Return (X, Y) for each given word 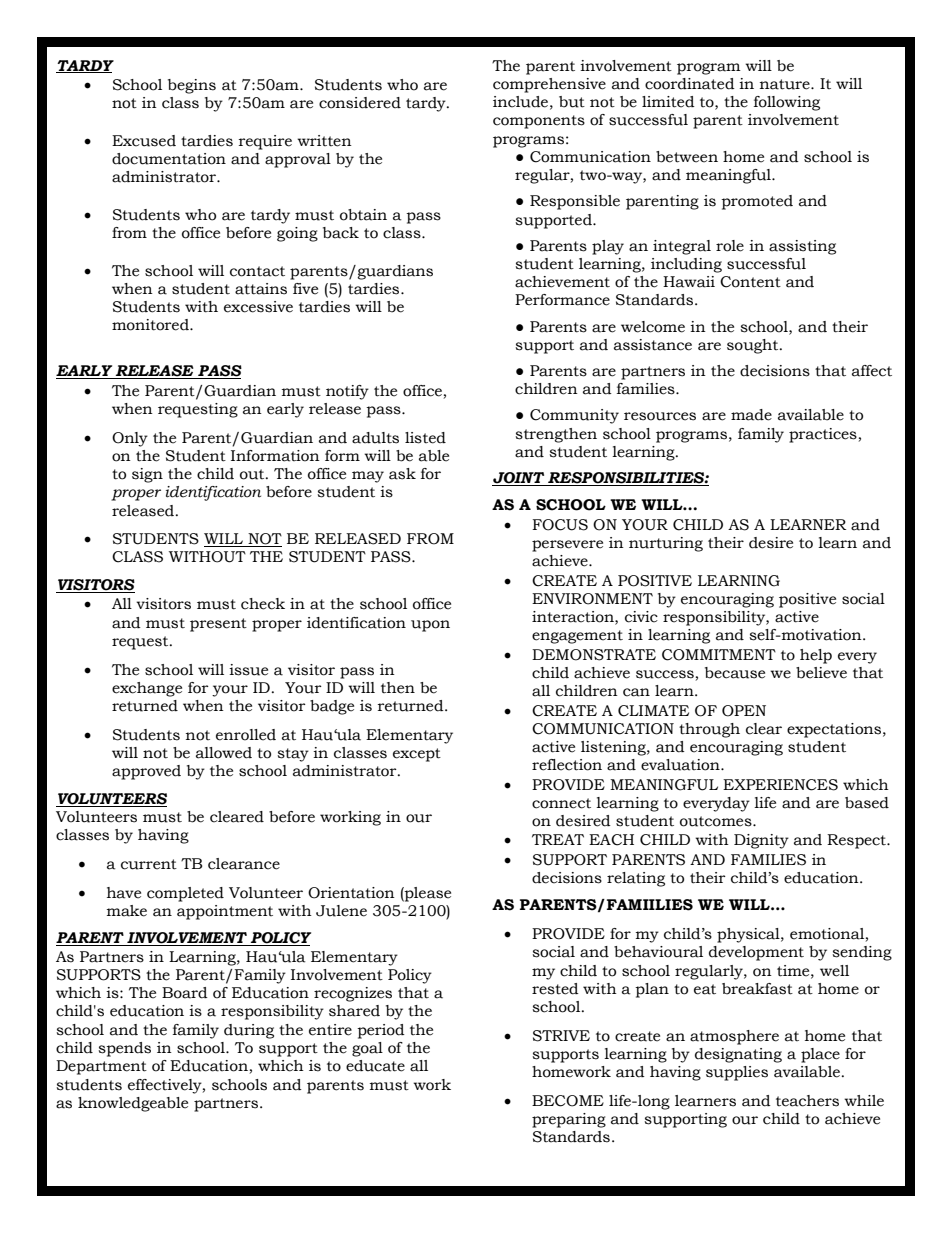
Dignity (761, 841)
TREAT (558, 839)
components (539, 122)
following (787, 103)
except (417, 755)
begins (192, 86)
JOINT (518, 478)
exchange (147, 689)
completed (185, 894)
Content (750, 282)
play (608, 247)
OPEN (744, 711)
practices (823, 435)
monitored (151, 325)
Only (130, 439)
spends (124, 1049)
